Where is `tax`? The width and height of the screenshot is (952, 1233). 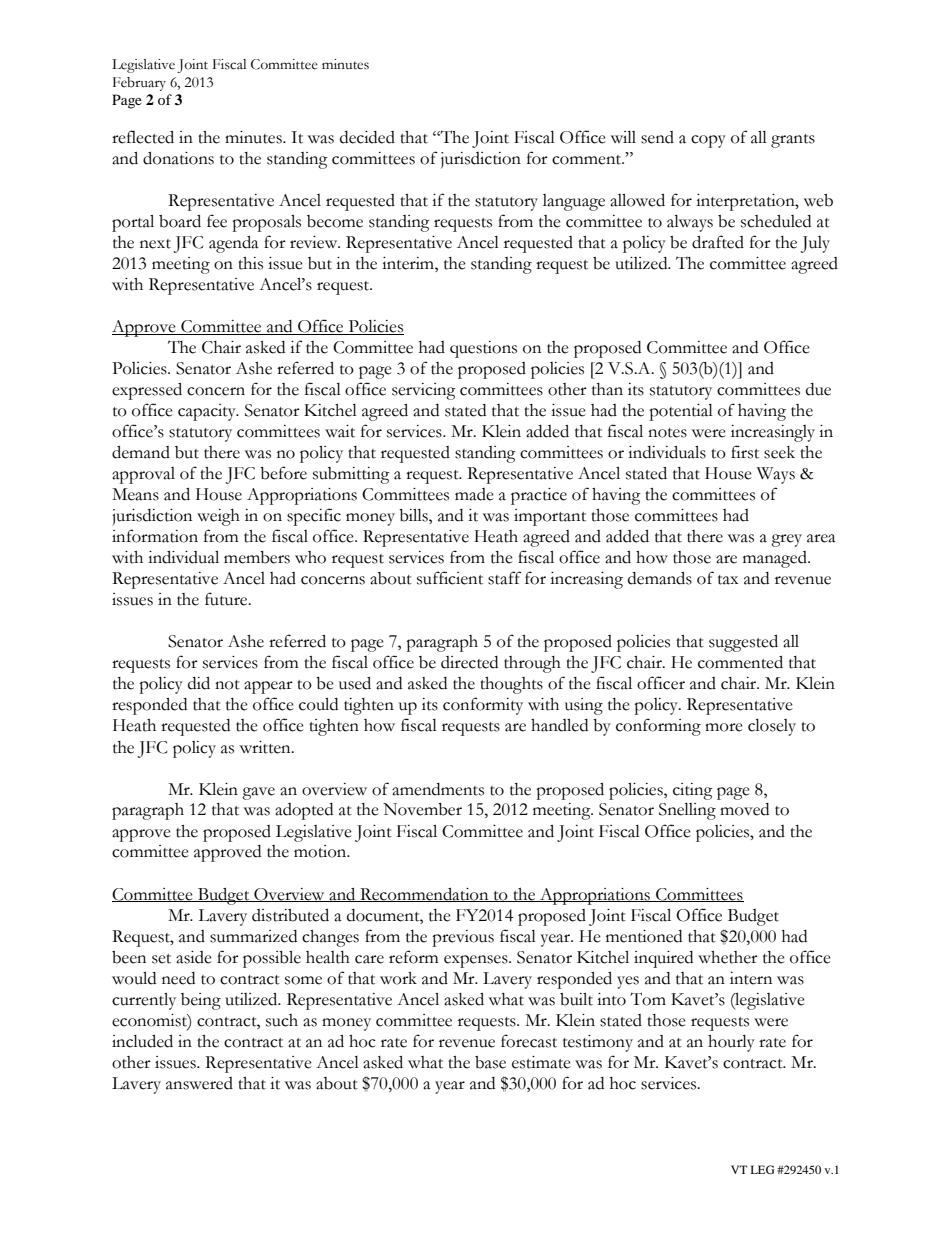 tax is located at coordinates (728, 580).
